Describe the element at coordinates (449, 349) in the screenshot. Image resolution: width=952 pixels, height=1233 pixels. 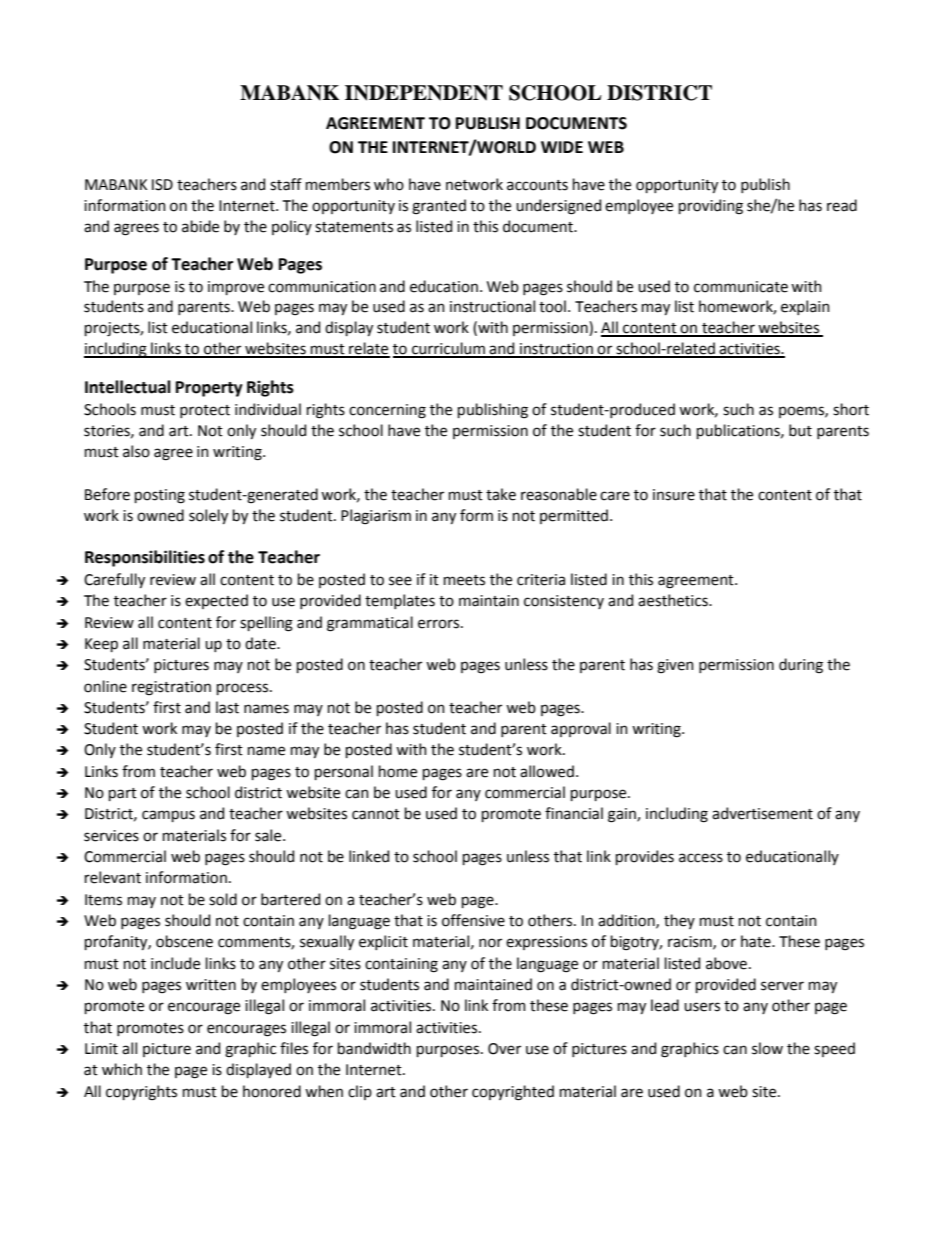
I see `curriculum` at that location.
